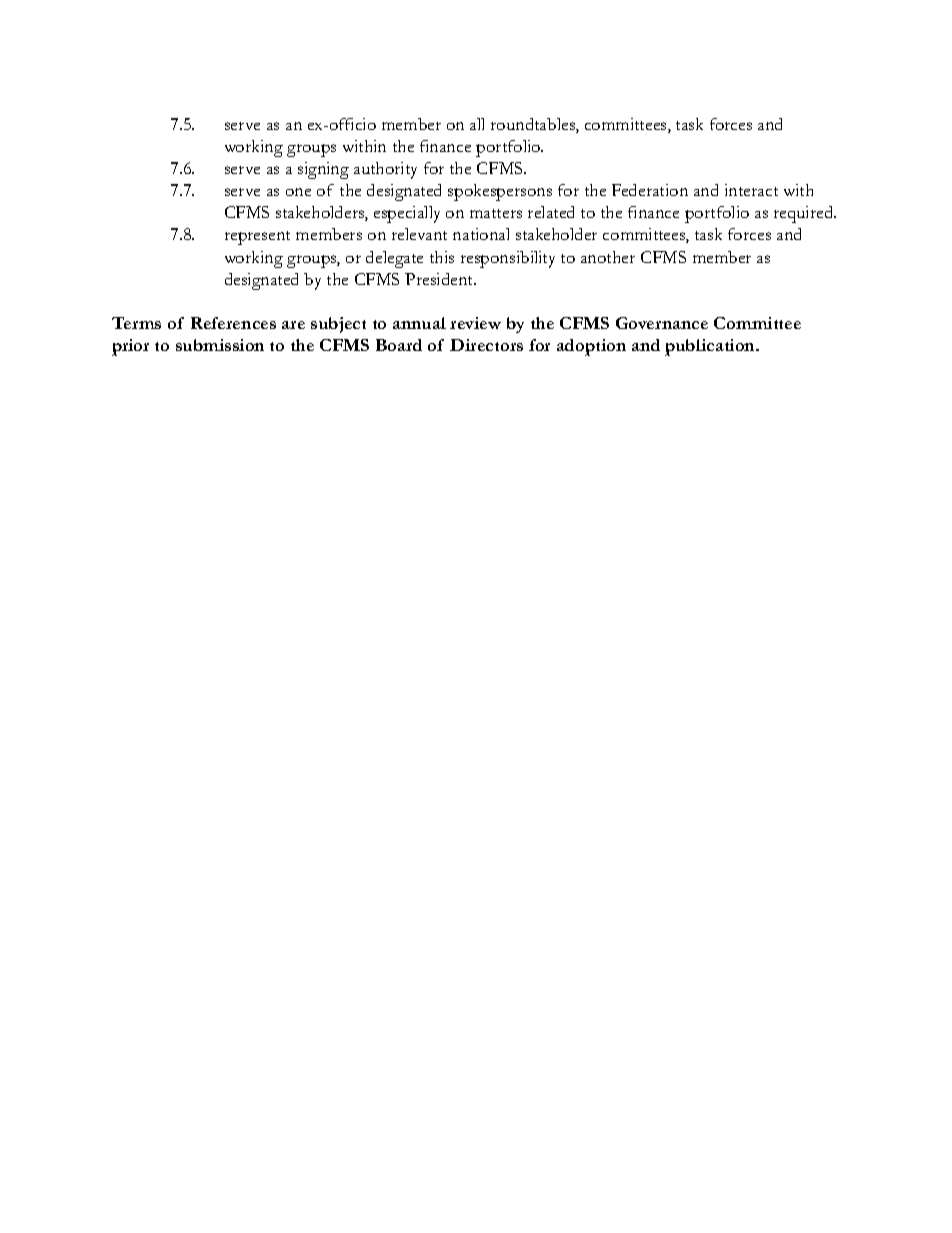 The height and width of the image is (1233, 952). I want to click on signing, so click(323, 170).
